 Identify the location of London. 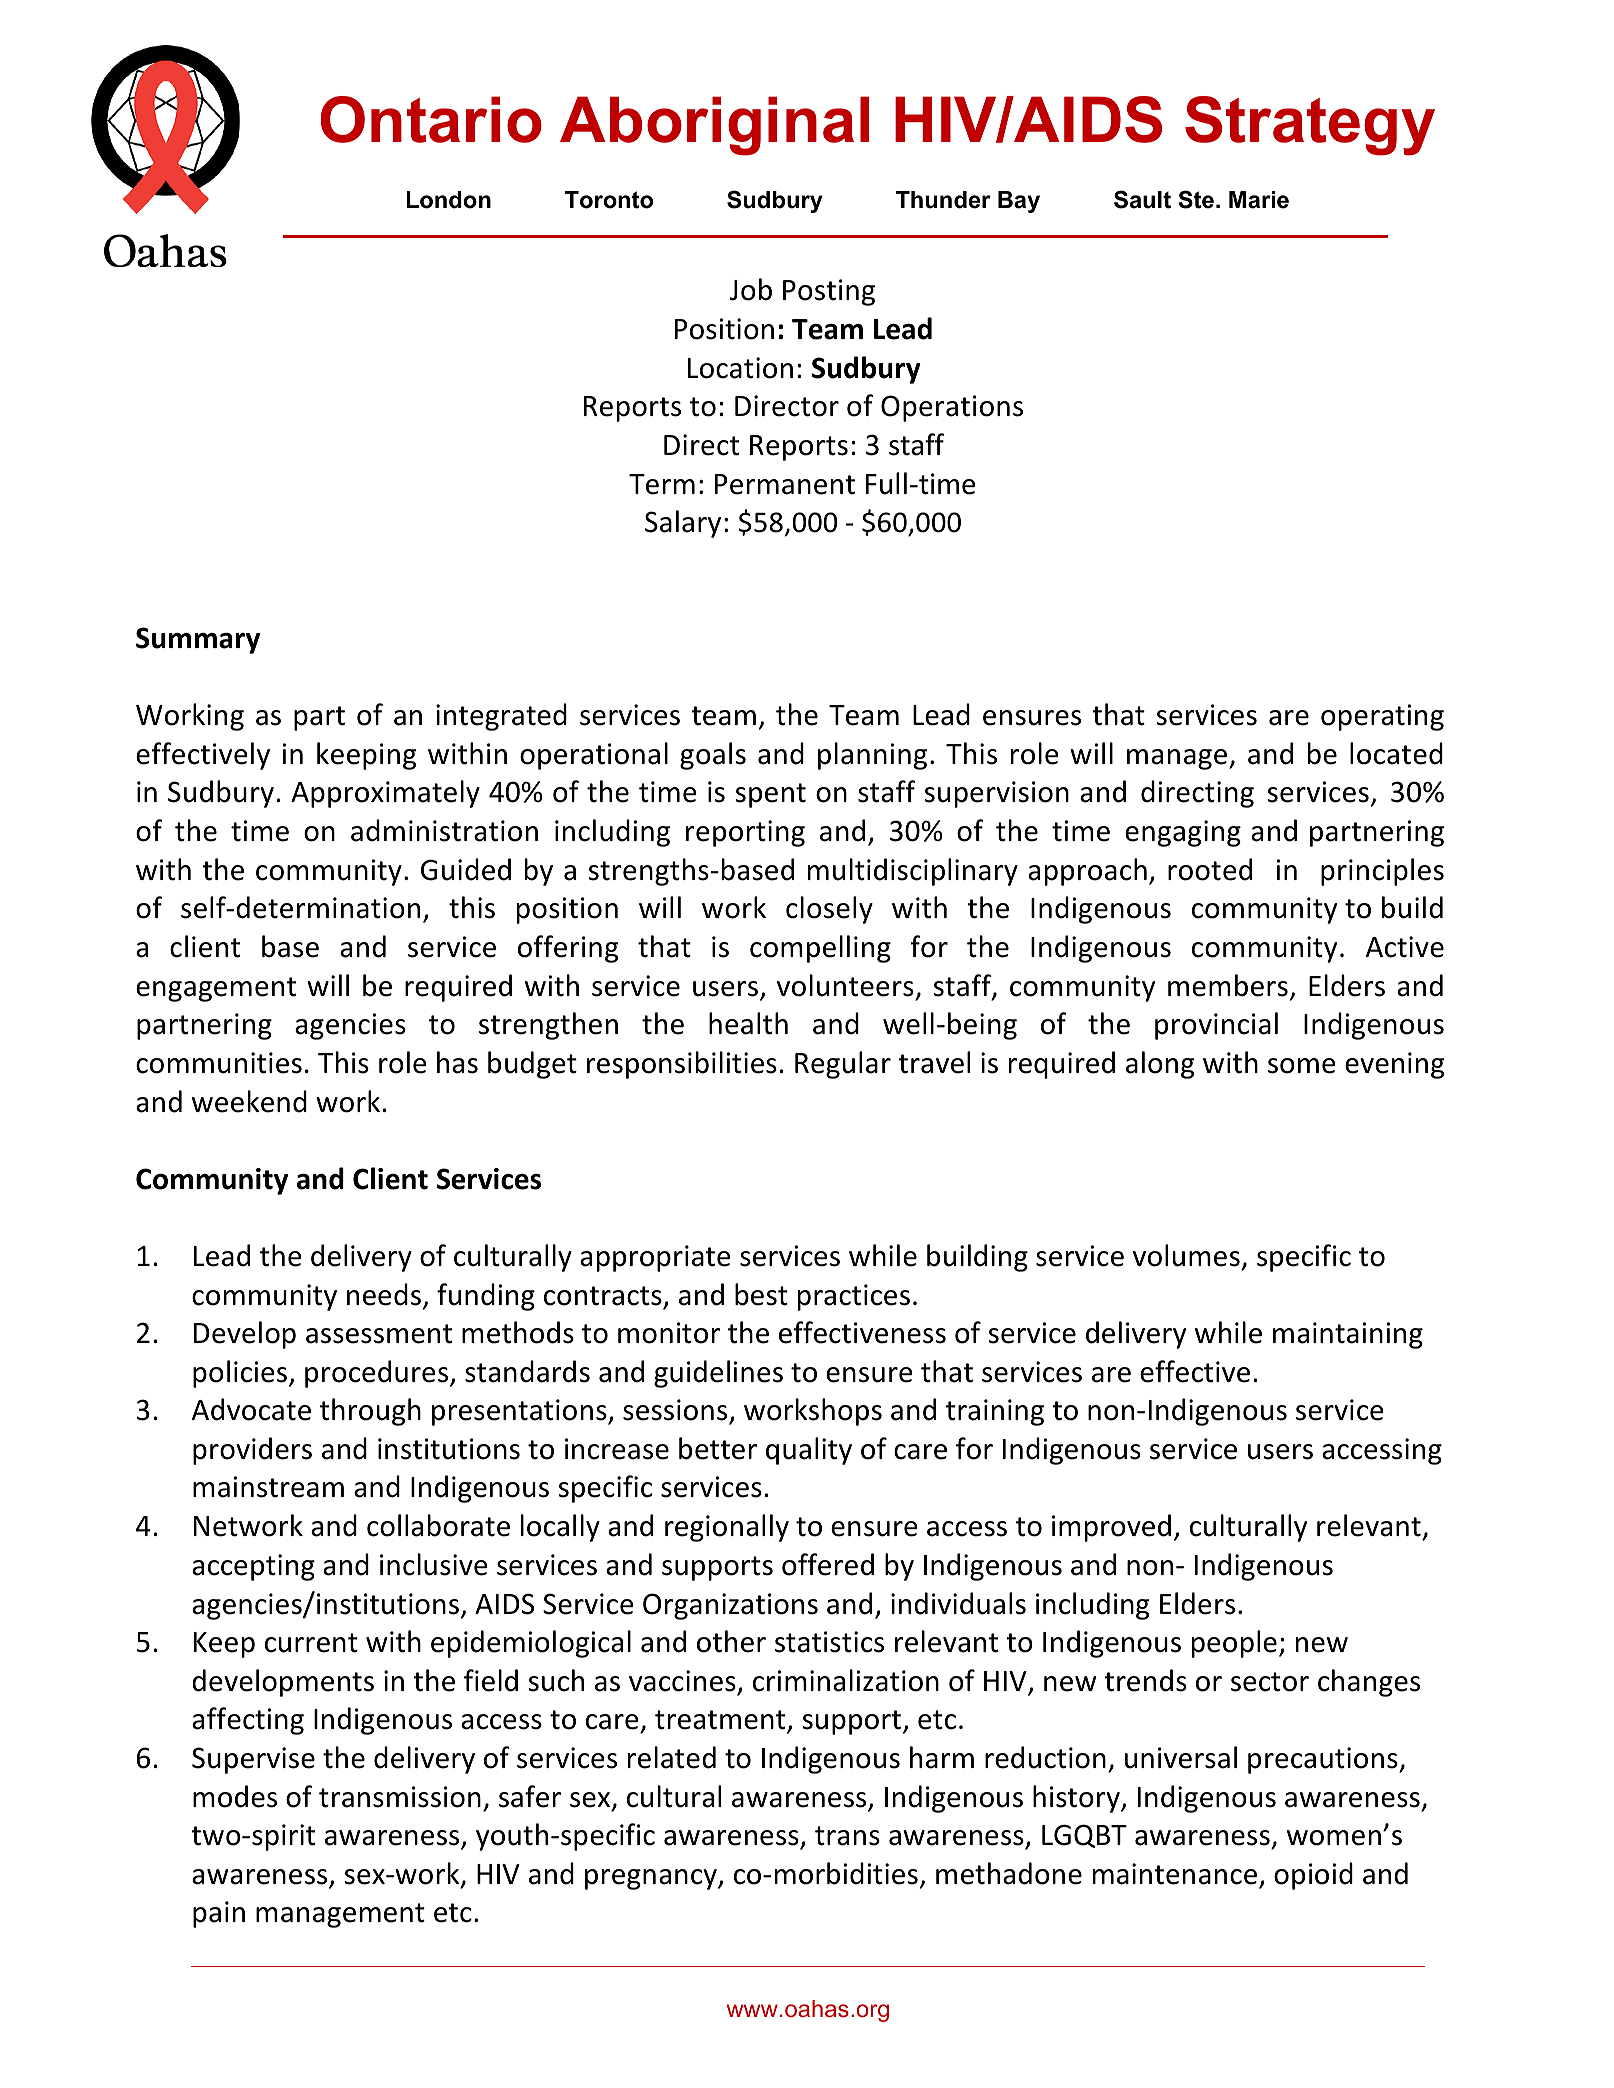
(449, 200).
